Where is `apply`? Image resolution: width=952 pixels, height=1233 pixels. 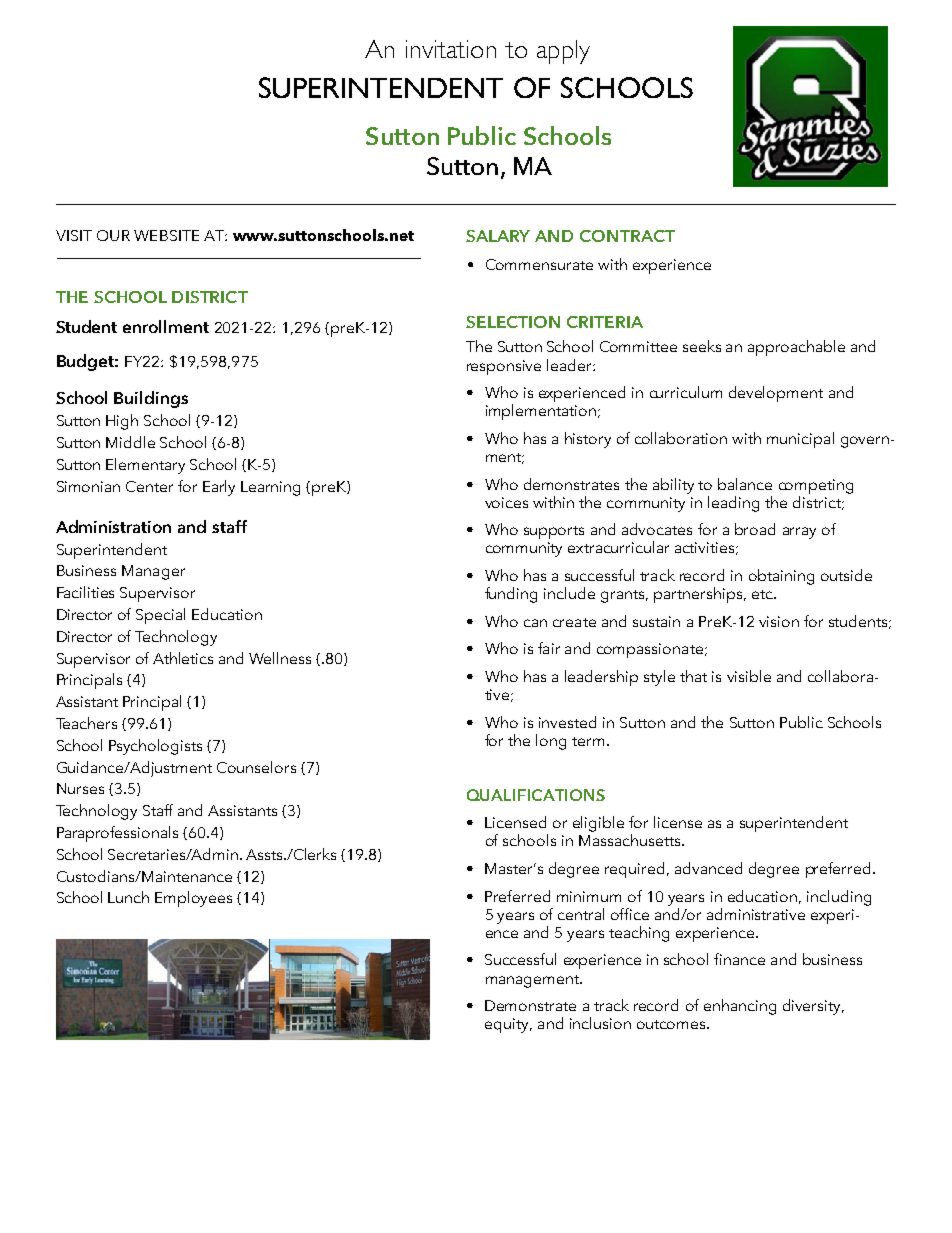 apply is located at coordinates (563, 52).
